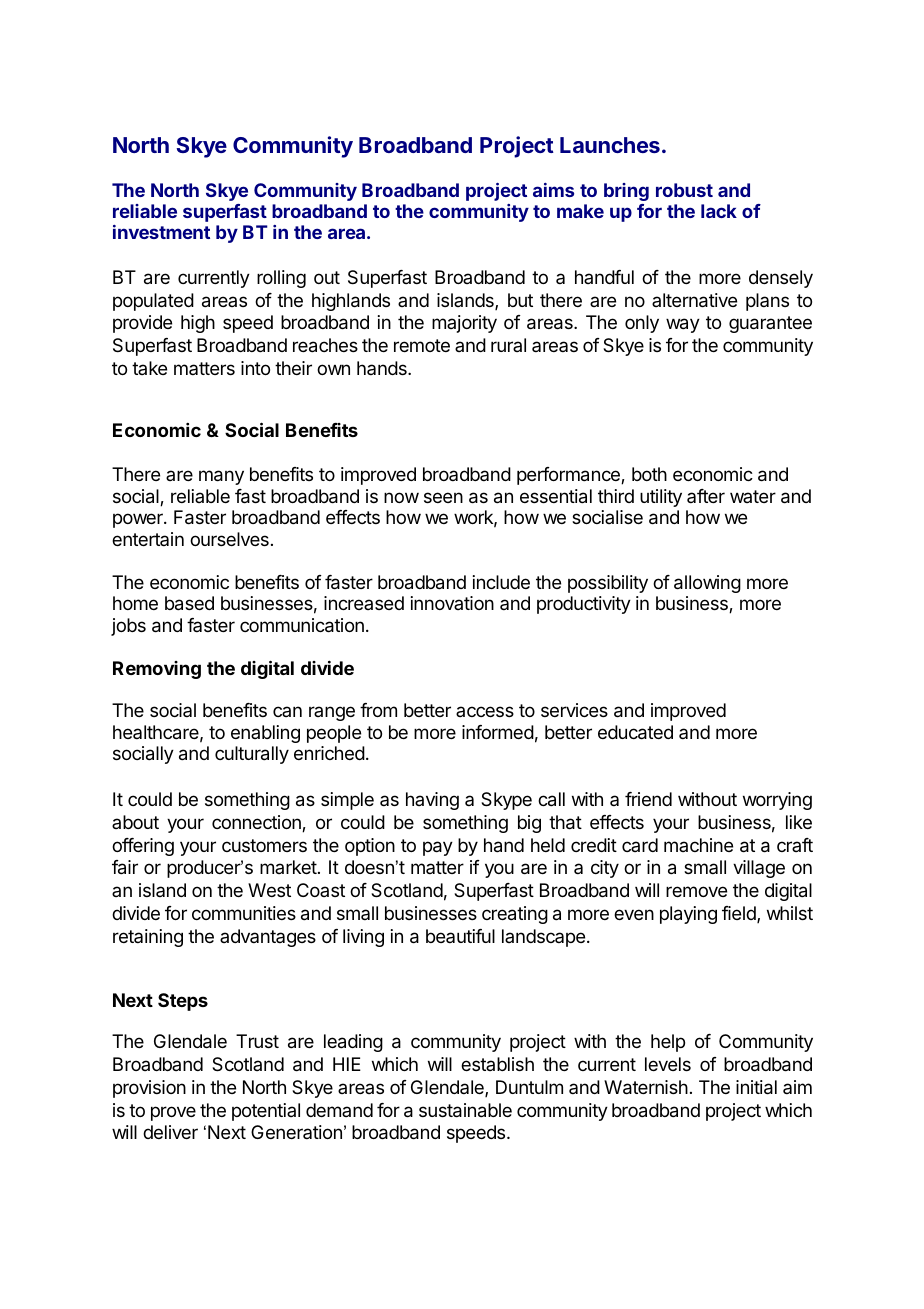 The width and height of the image is (924, 1309). I want to click on innovation, so click(452, 603).
